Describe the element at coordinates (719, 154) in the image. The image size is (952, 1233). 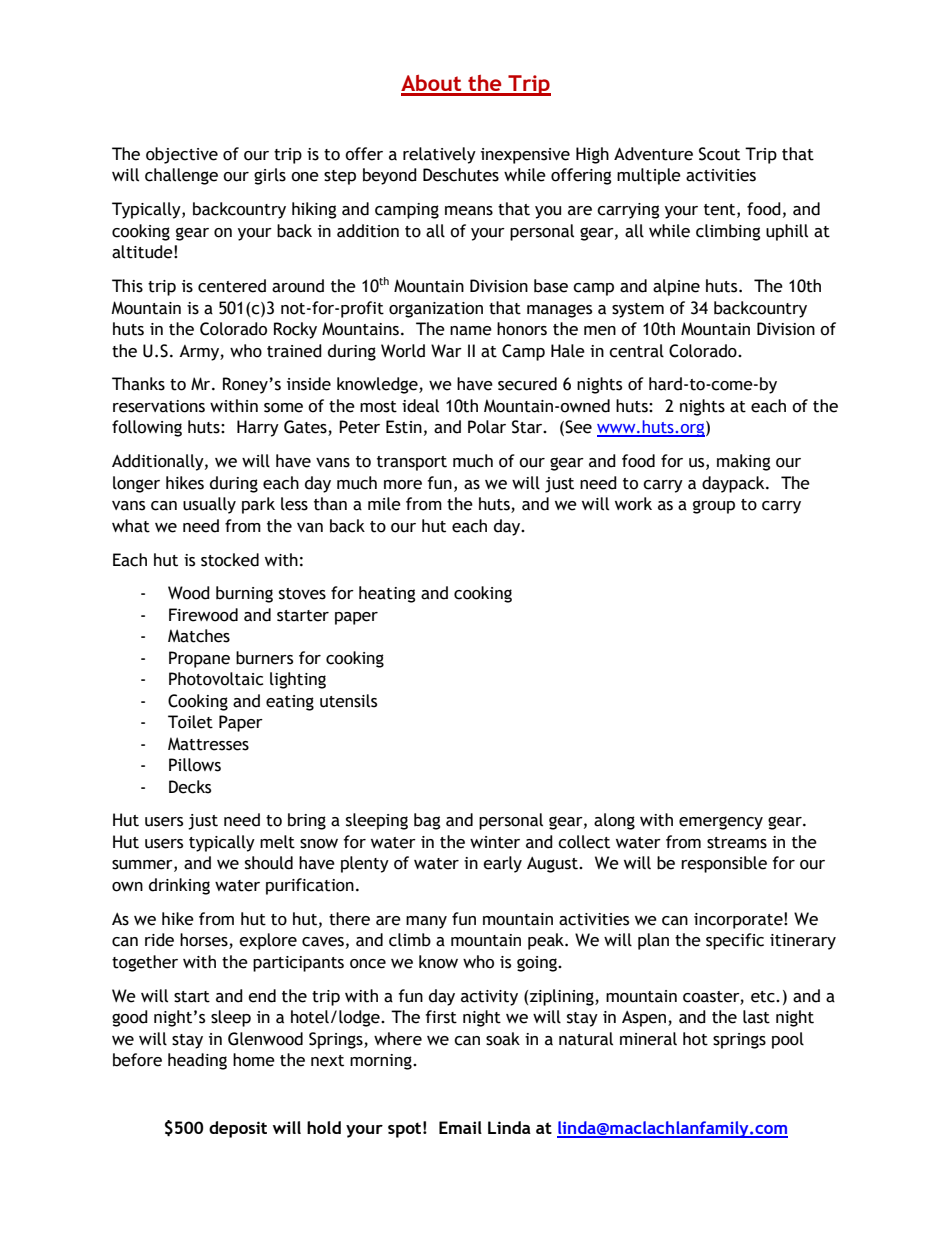
I see `Scout` at that location.
